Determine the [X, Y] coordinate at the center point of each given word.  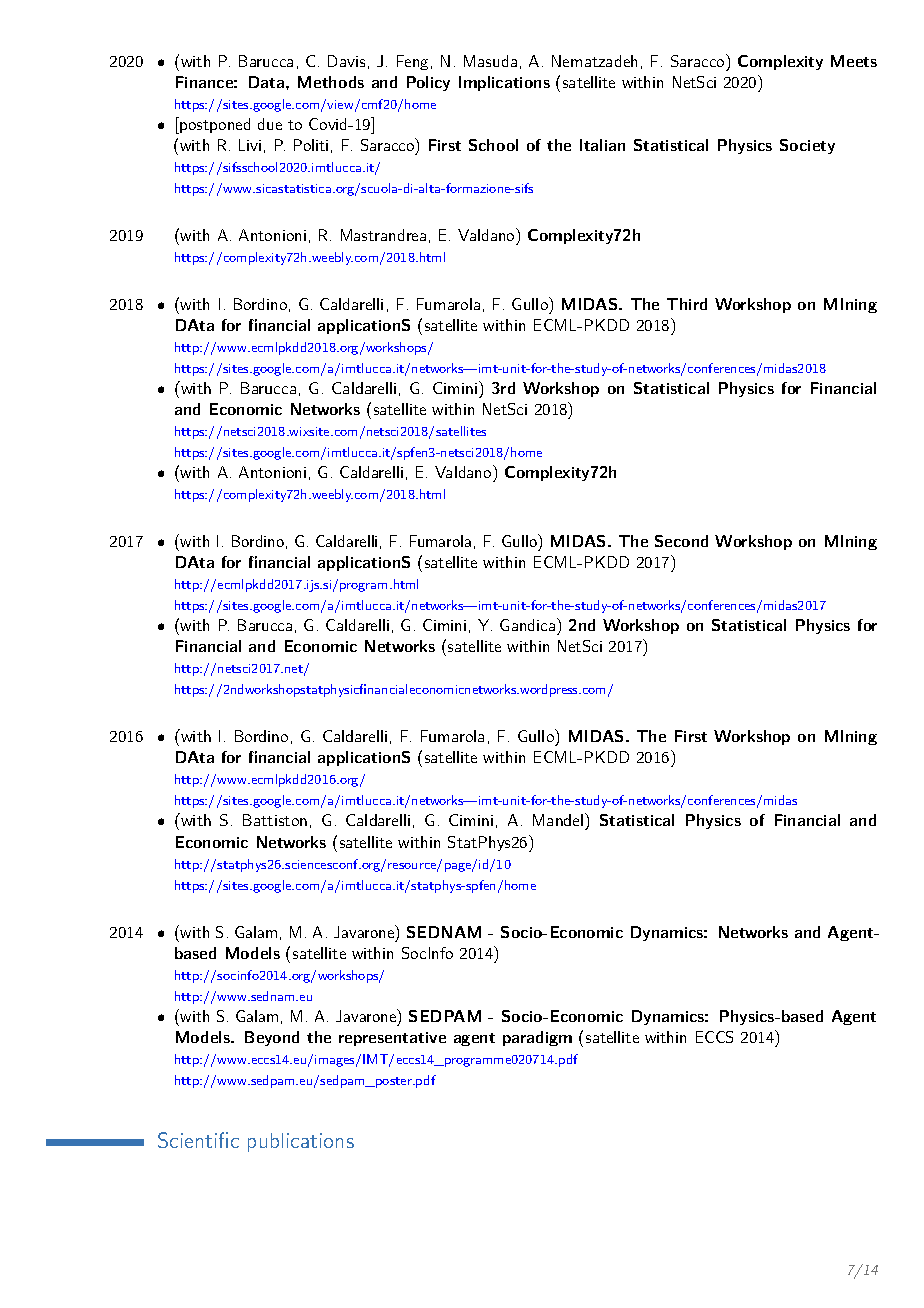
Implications [504, 83]
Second [681, 541]
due [270, 124]
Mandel [558, 820]
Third [687, 304]
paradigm [537, 1038]
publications [301, 1142]
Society [807, 146]
